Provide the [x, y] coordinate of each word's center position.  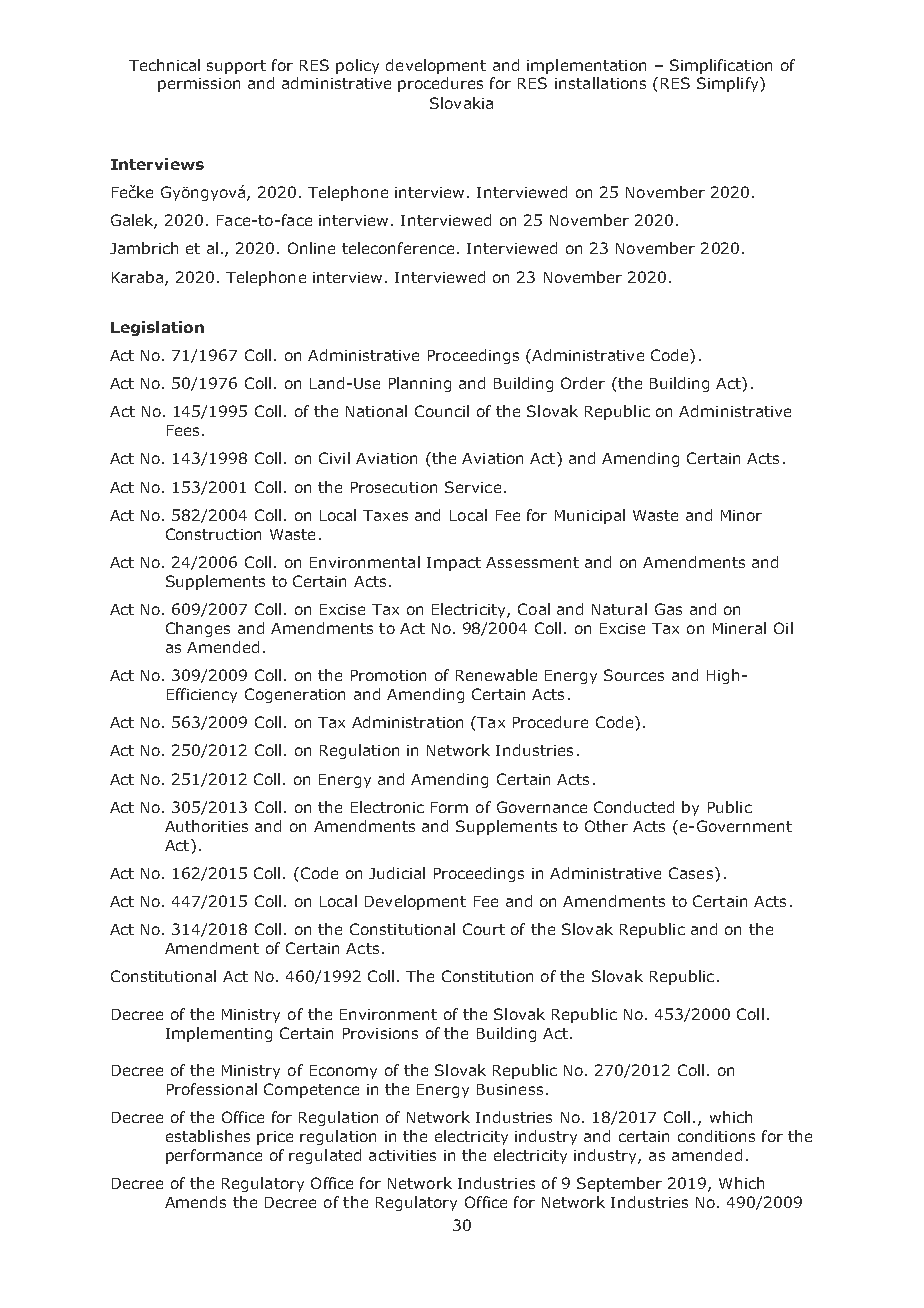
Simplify [729, 84]
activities [402, 1155]
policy [357, 66]
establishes [208, 1136]
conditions [716, 1136]
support [236, 67]
